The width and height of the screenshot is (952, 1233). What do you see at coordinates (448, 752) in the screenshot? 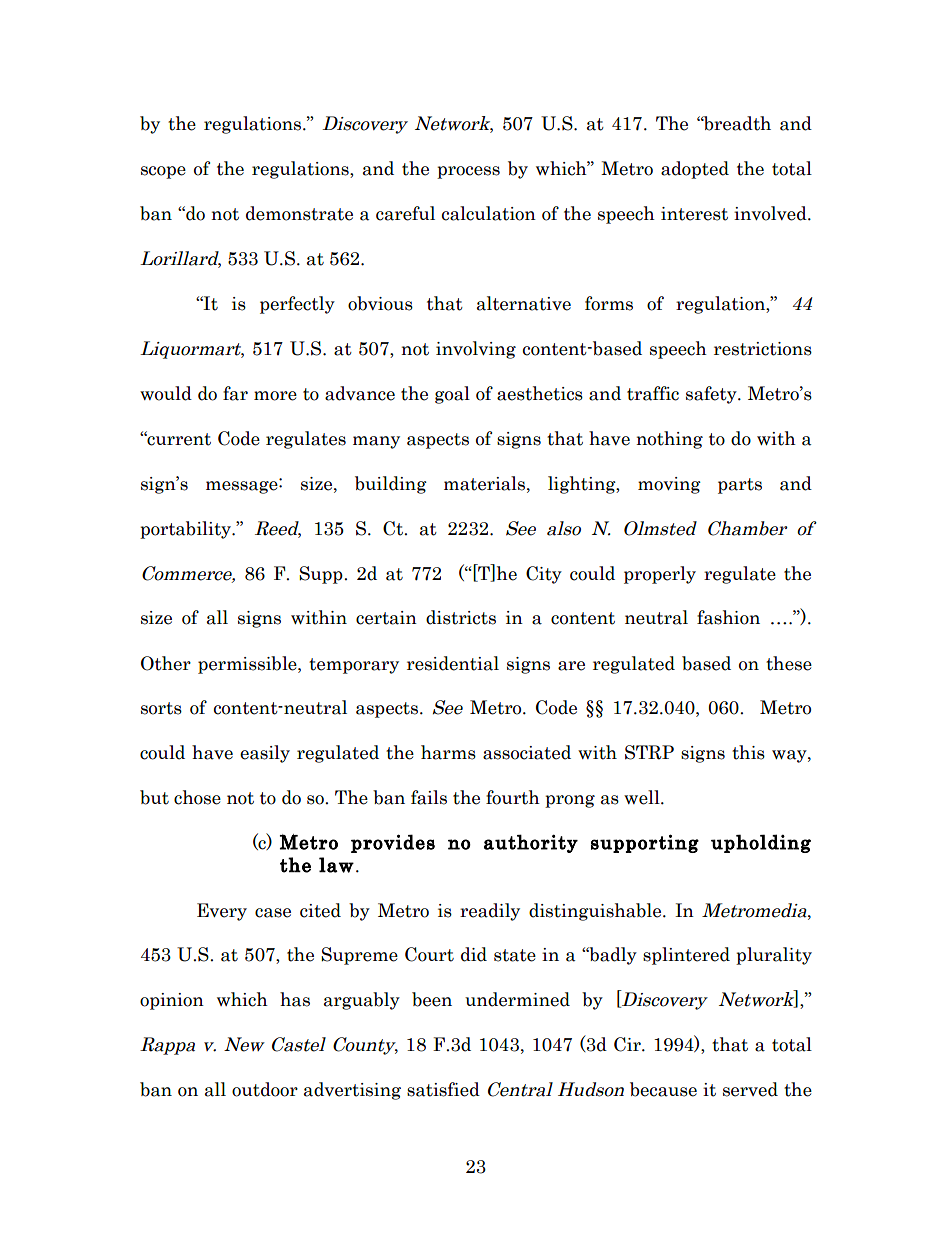
I see `harms` at bounding box center [448, 752].
